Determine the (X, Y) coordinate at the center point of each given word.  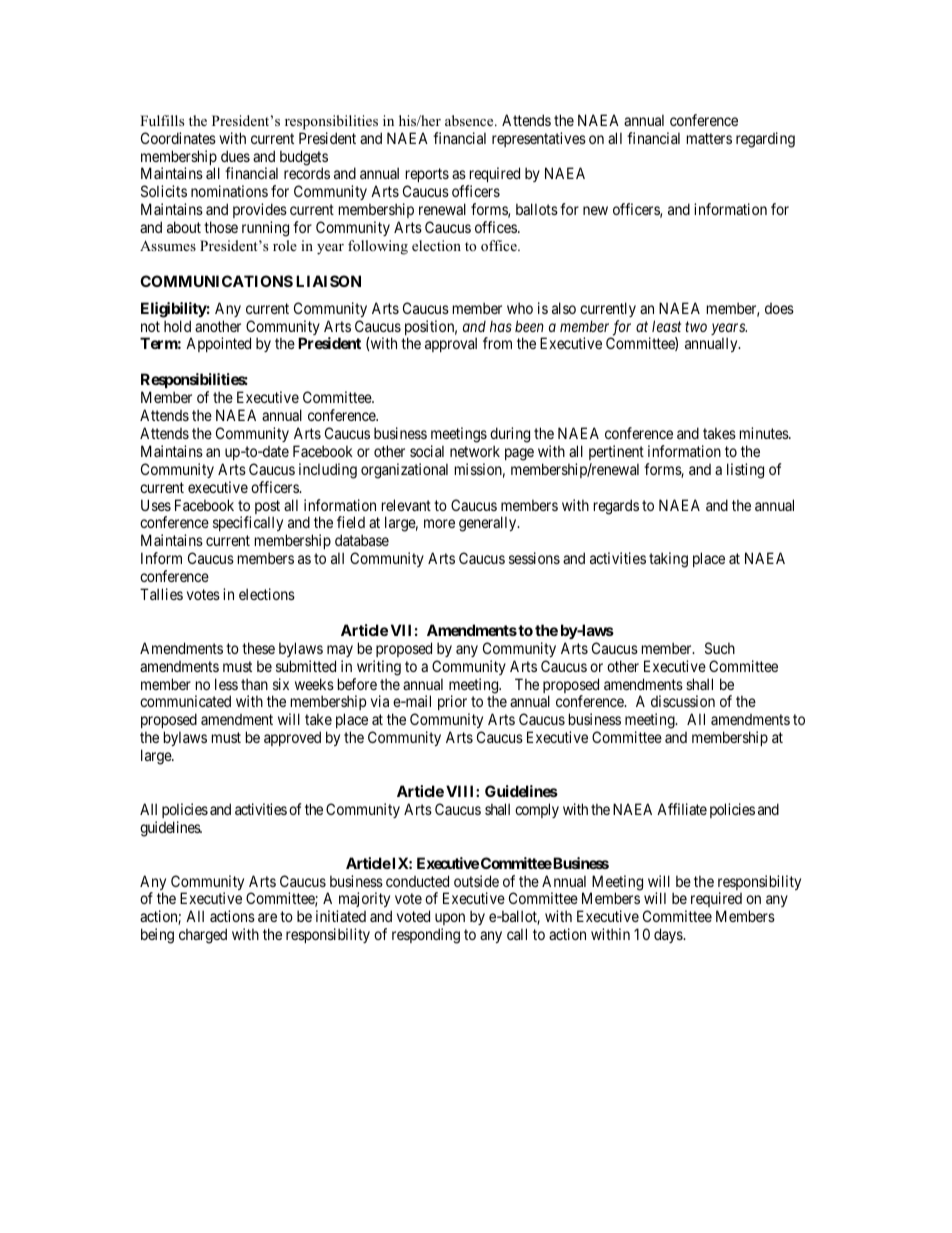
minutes (765, 433)
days (669, 935)
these (258, 648)
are (267, 917)
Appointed (218, 344)
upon (450, 921)
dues (235, 156)
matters (709, 138)
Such (720, 648)
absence (470, 120)
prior (454, 704)
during (510, 435)
